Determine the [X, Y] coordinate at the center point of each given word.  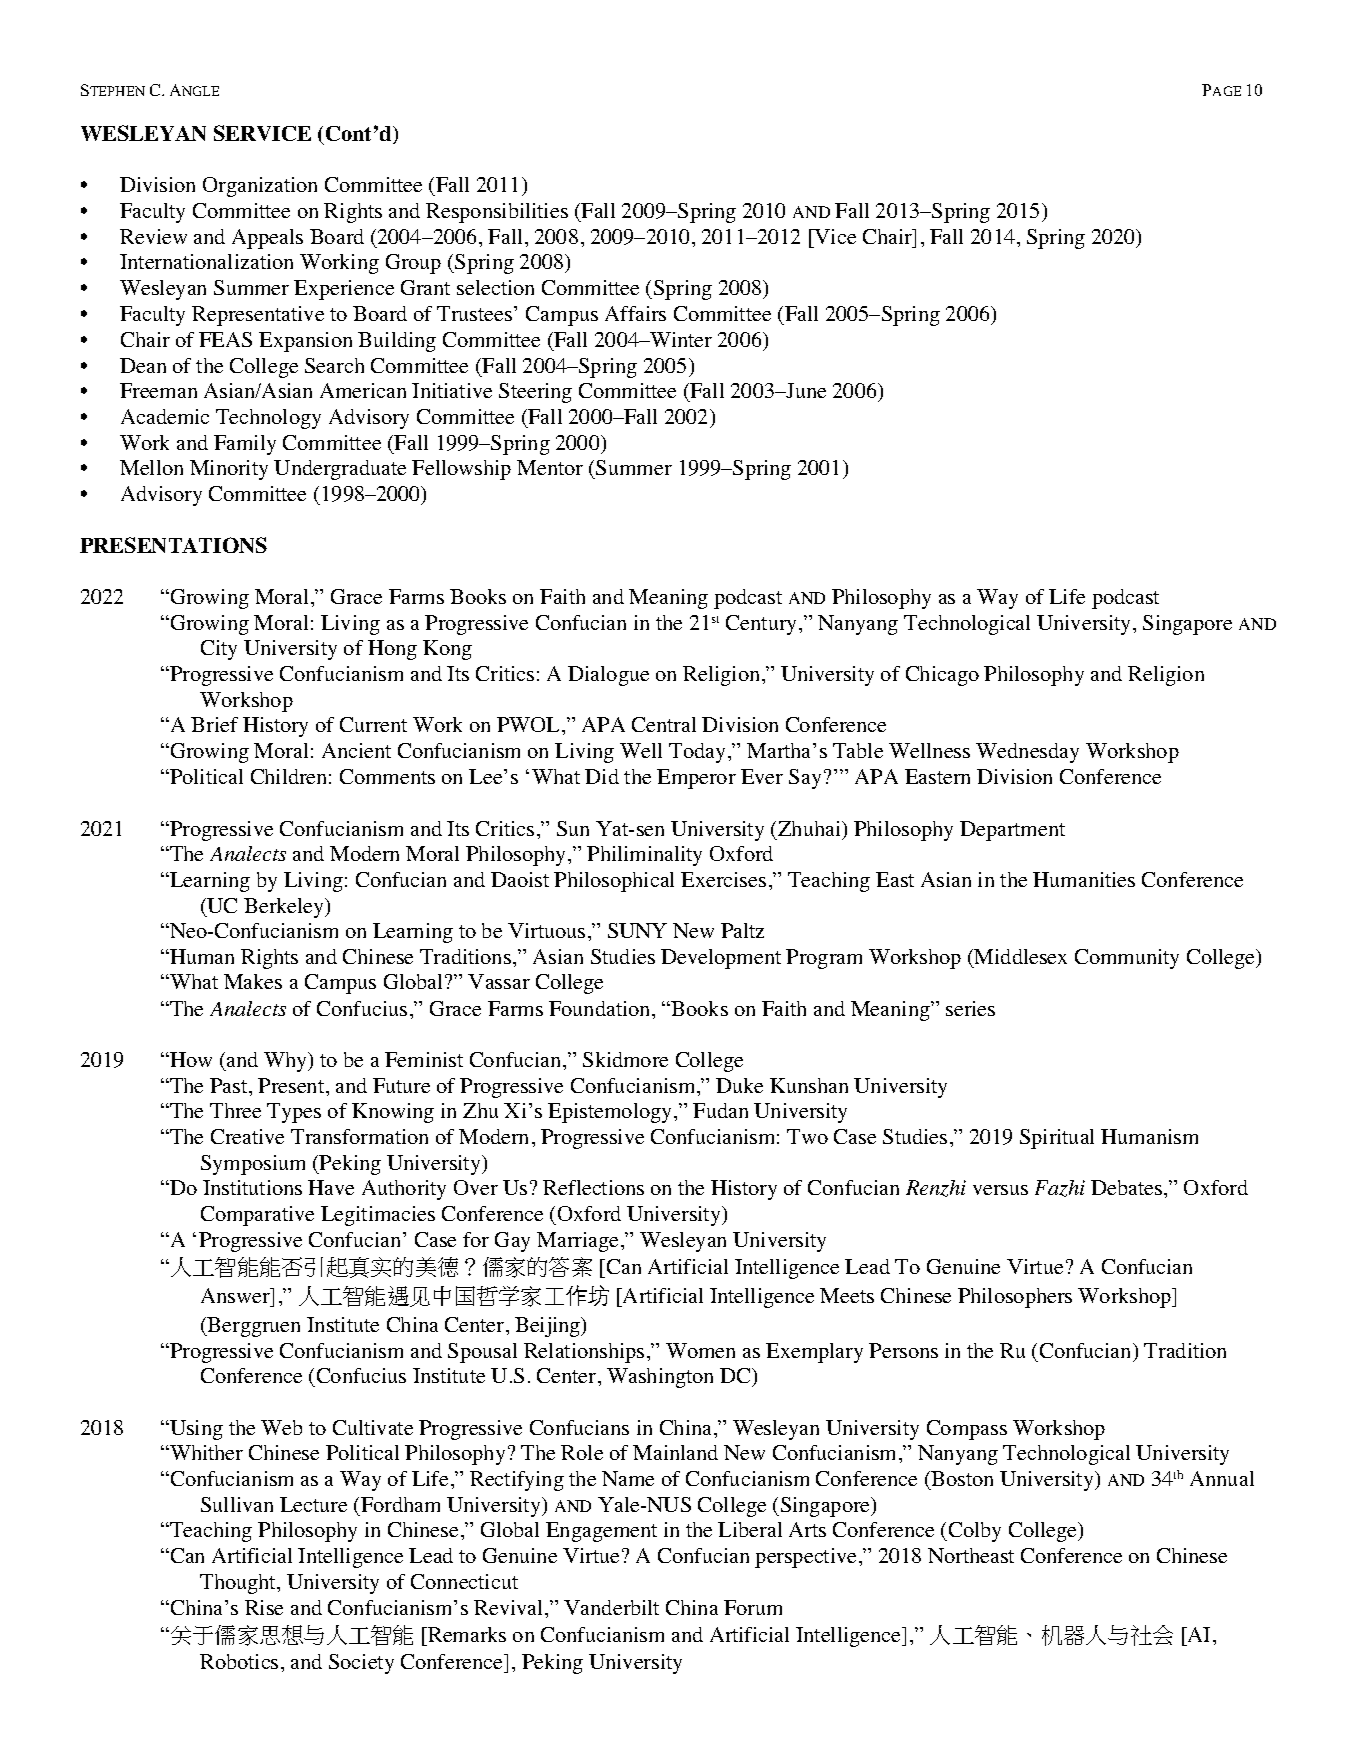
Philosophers [1015, 1298]
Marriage [577, 1242]
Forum [753, 1607]
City [219, 650]
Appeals [267, 239]
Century [763, 625]
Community [1127, 959]
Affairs [635, 313]
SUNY [637, 930]
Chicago [942, 676]
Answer [236, 1295]
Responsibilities [497, 213]
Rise [264, 1607]
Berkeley [285, 908]
